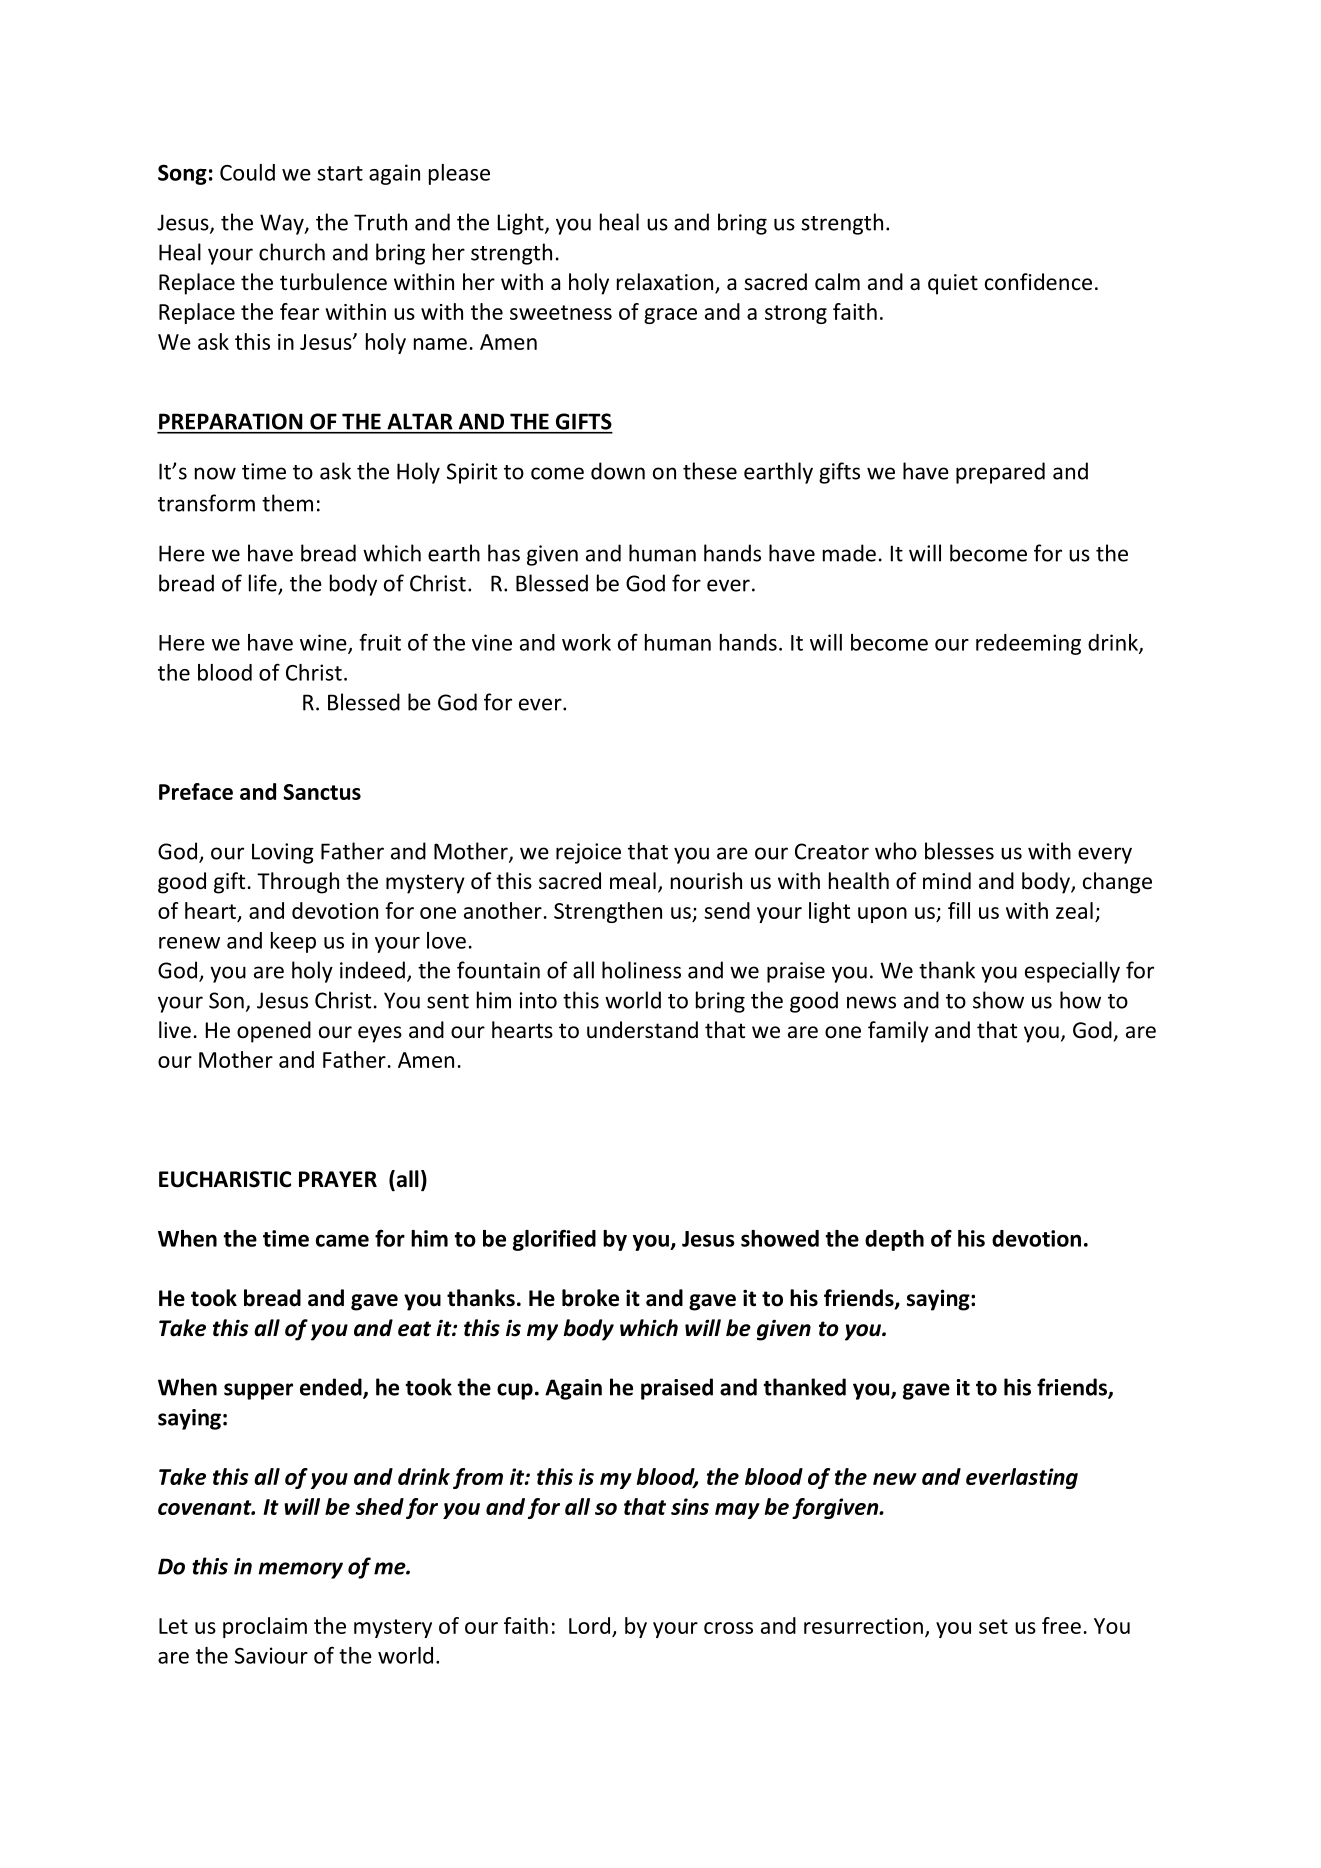 The height and width of the screenshot is (1868, 1321). What do you see at coordinates (633, 881) in the screenshot?
I see `meal` at bounding box center [633, 881].
